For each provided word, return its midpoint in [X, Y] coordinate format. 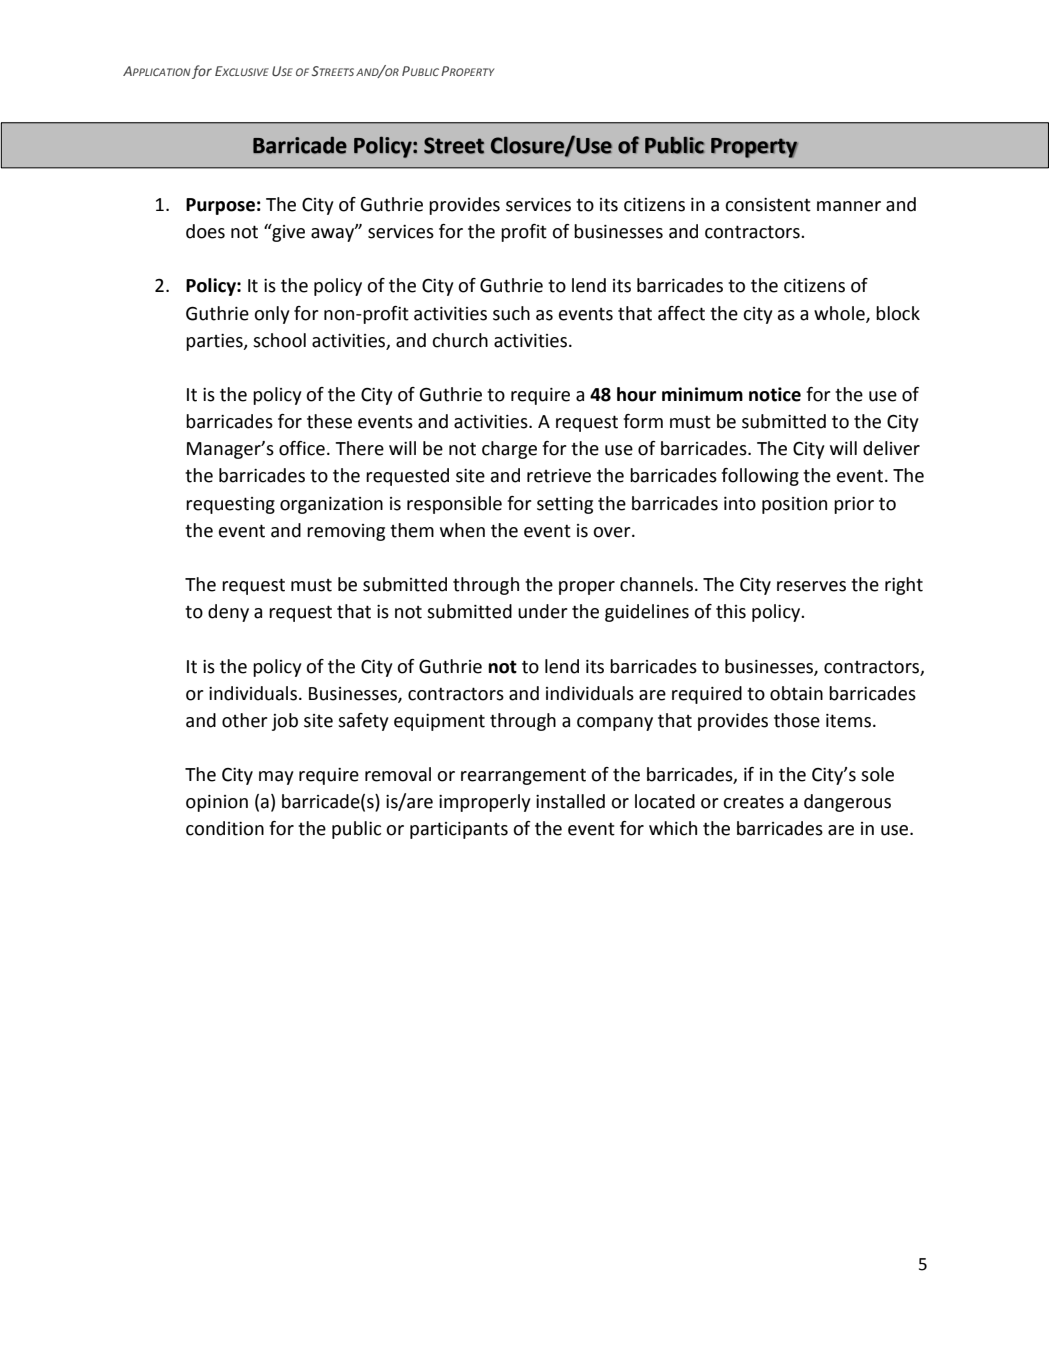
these [329, 421]
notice [775, 394]
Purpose [220, 206]
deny [228, 613]
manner [849, 206]
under [543, 611]
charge [509, 450]
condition [225, 828]
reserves [811, 586]
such [511, 313]
